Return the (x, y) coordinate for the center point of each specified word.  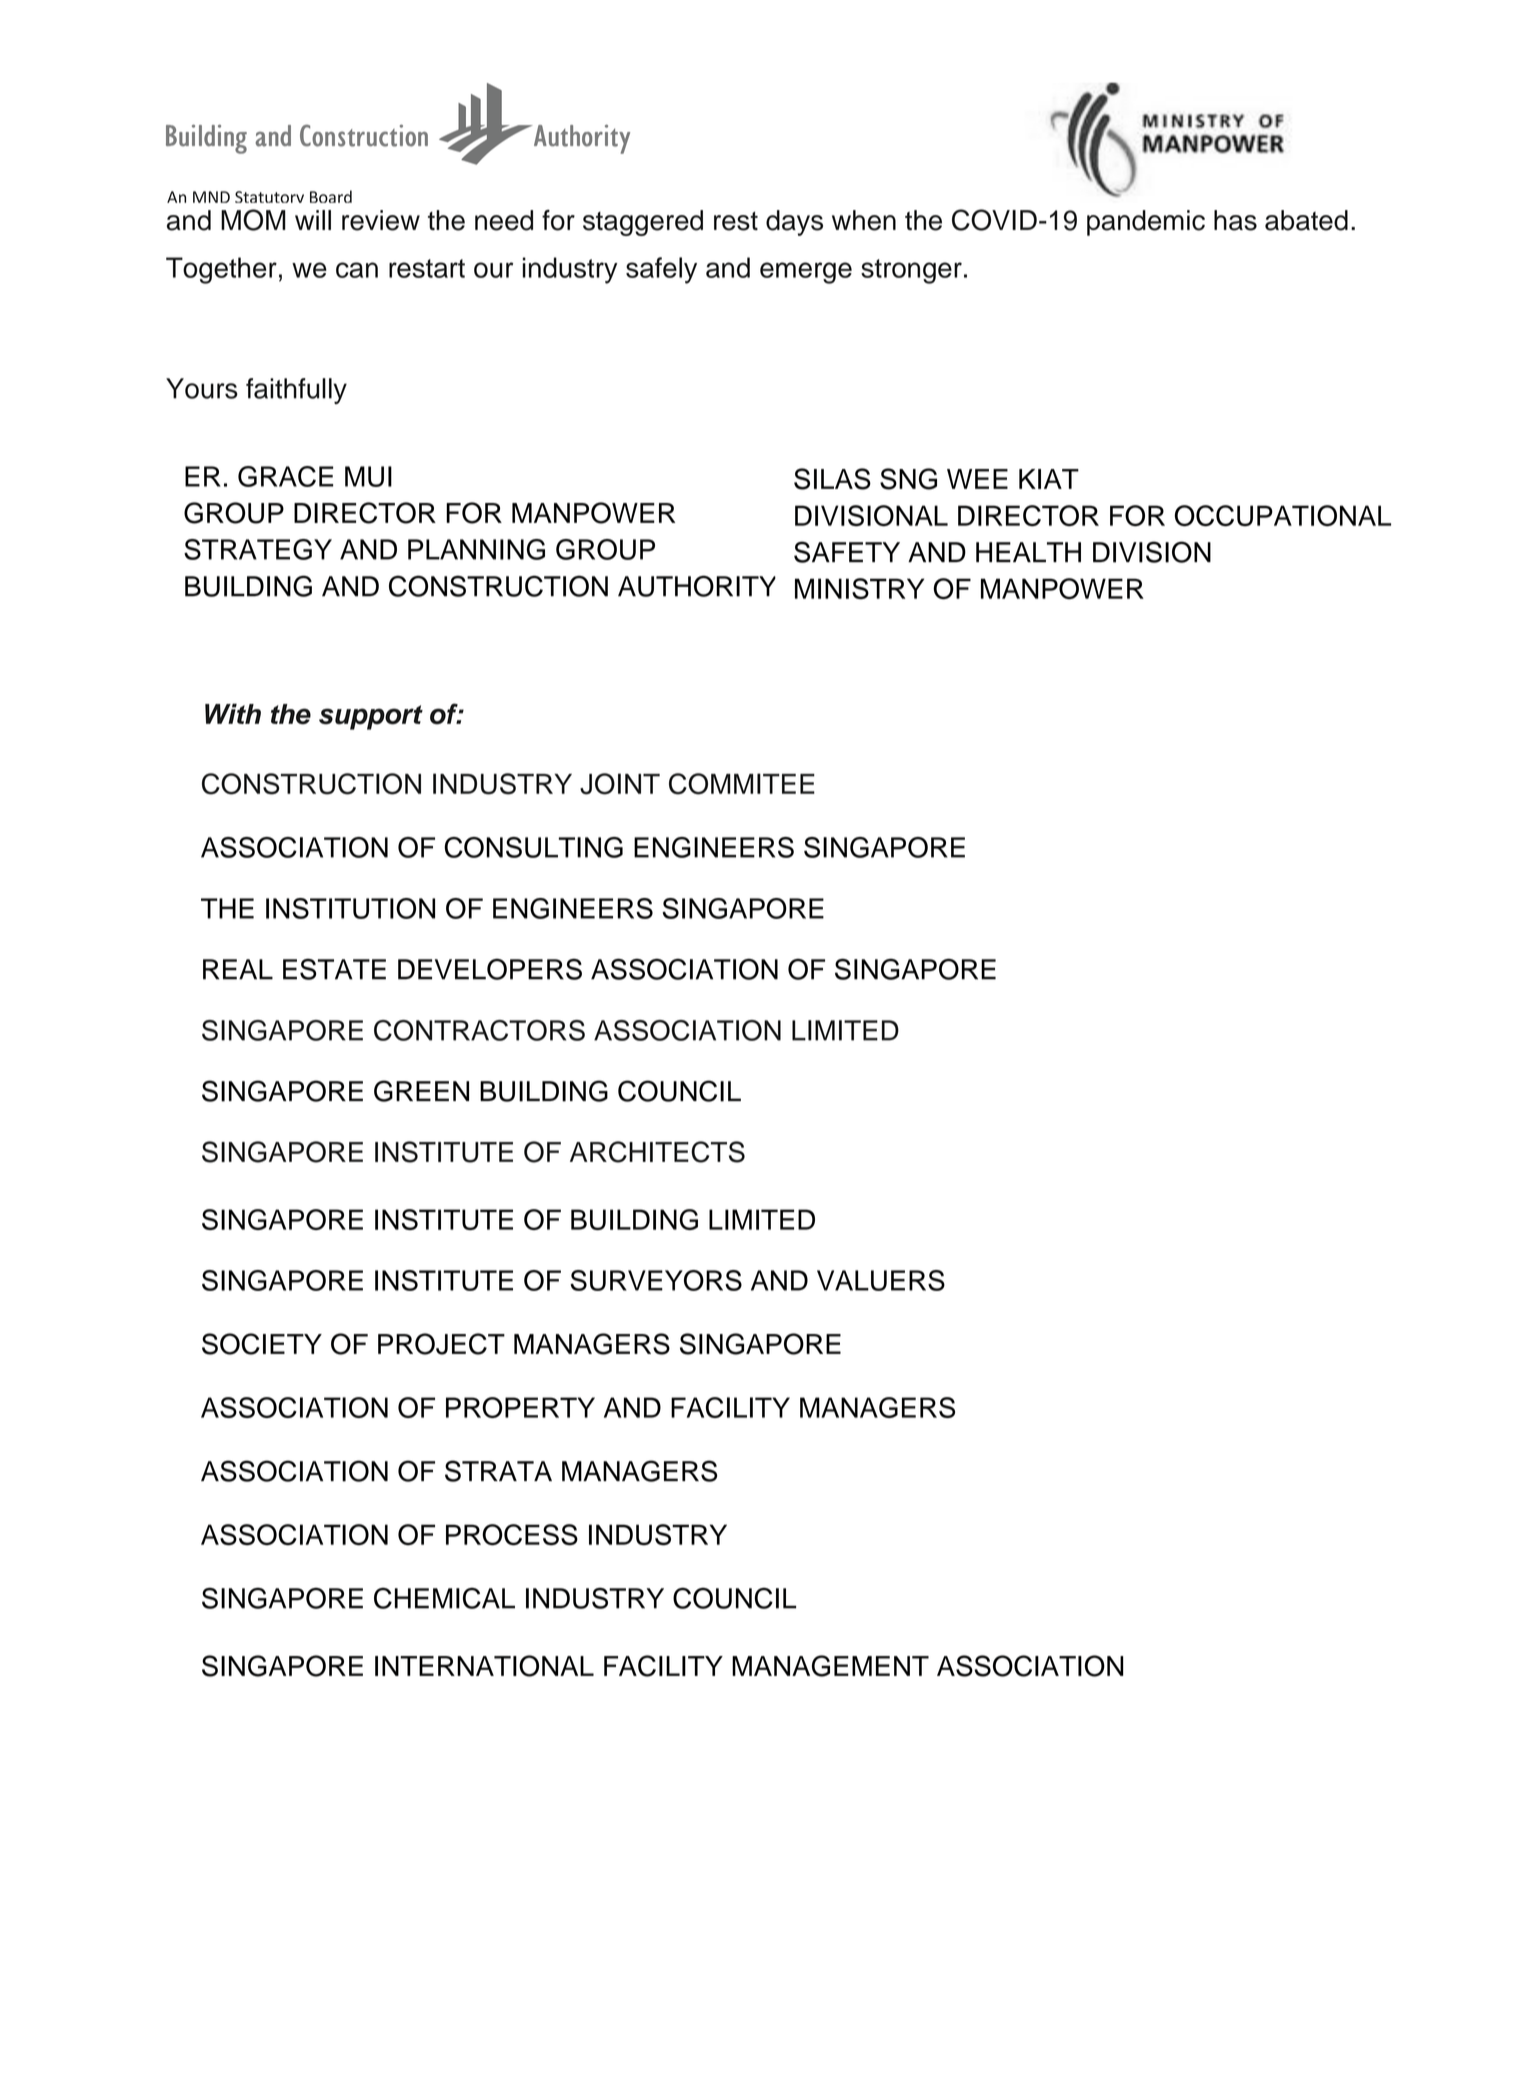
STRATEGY (258, 549)
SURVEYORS (656, 1280)
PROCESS (512, 1535)
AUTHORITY (697, 586)
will (313, 220)
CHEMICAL (444, 1598)
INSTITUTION (350, 908)
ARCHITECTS (657, 1152)
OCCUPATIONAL (1283, 515)
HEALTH (1028, 552)
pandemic (1146, 223)
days (794, 223)
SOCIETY (262, 1344)
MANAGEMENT (830, 1666)
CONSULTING (533, 847)
